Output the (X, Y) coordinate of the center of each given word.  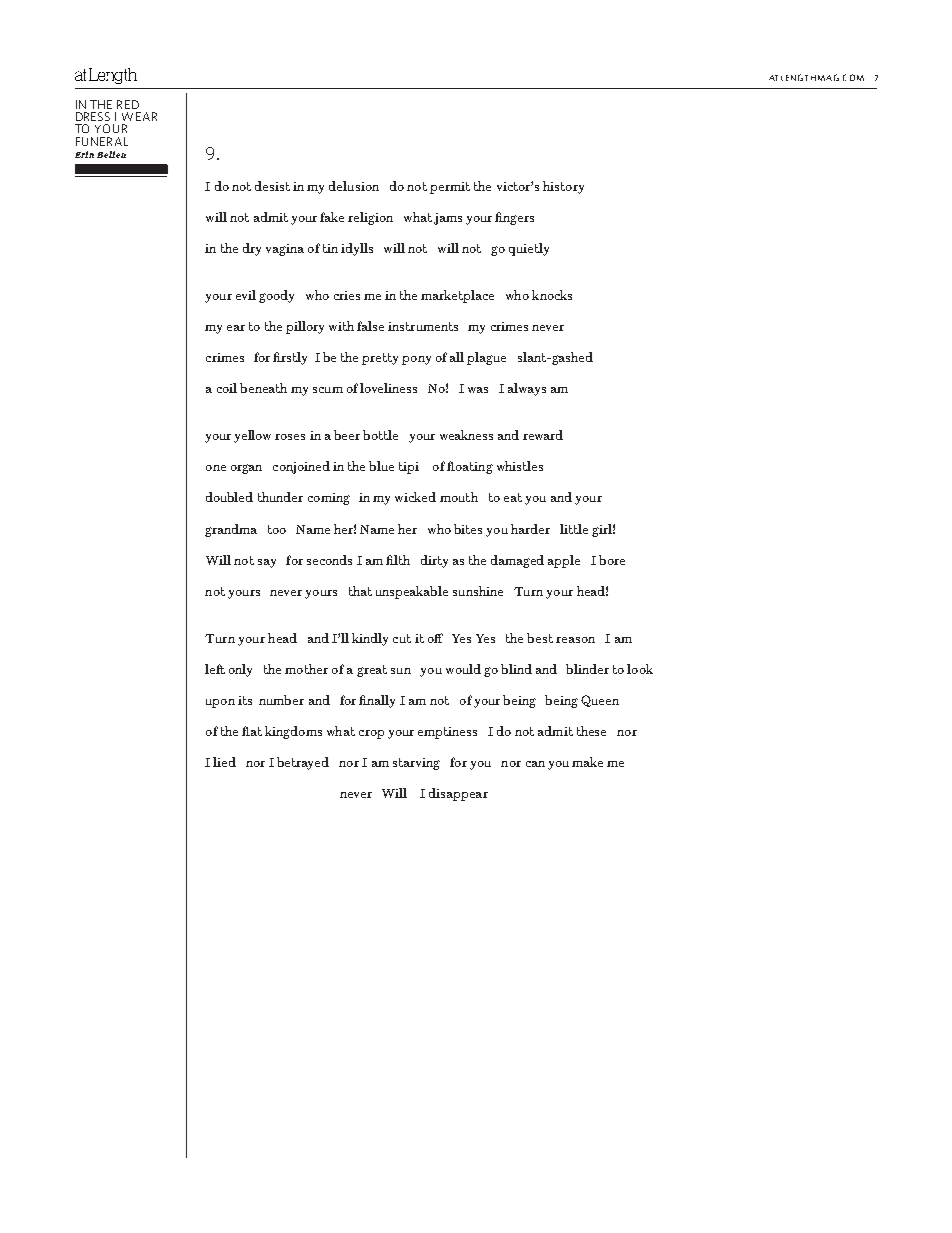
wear (139, 116)
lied (224, 762)
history (563, 187)
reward (543, 435)
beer (347, 435)
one (216, 468)
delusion (354, 186)
